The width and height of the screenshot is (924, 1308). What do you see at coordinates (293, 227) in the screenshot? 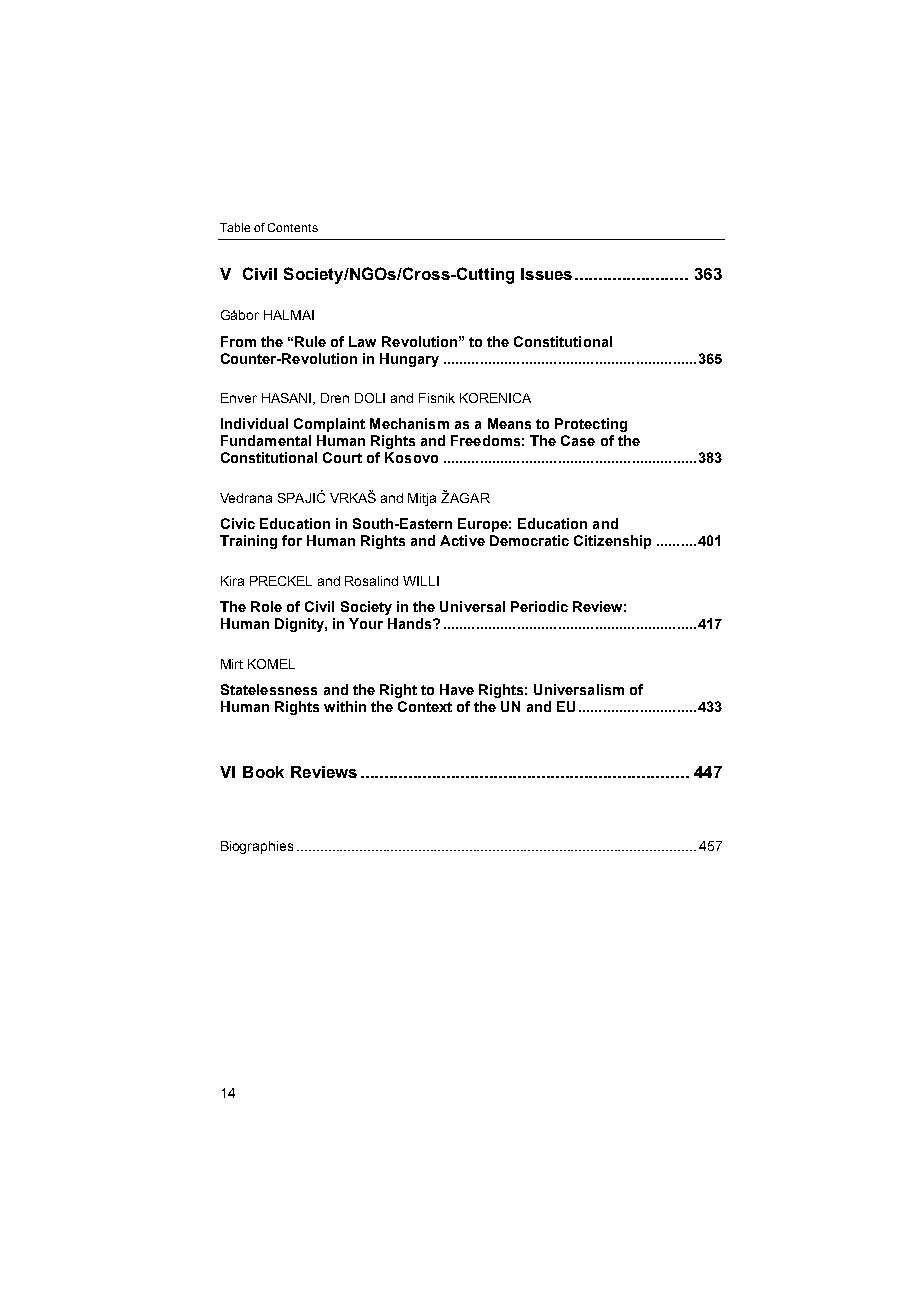
I see `Contents` at bounding box center [293, 227].
